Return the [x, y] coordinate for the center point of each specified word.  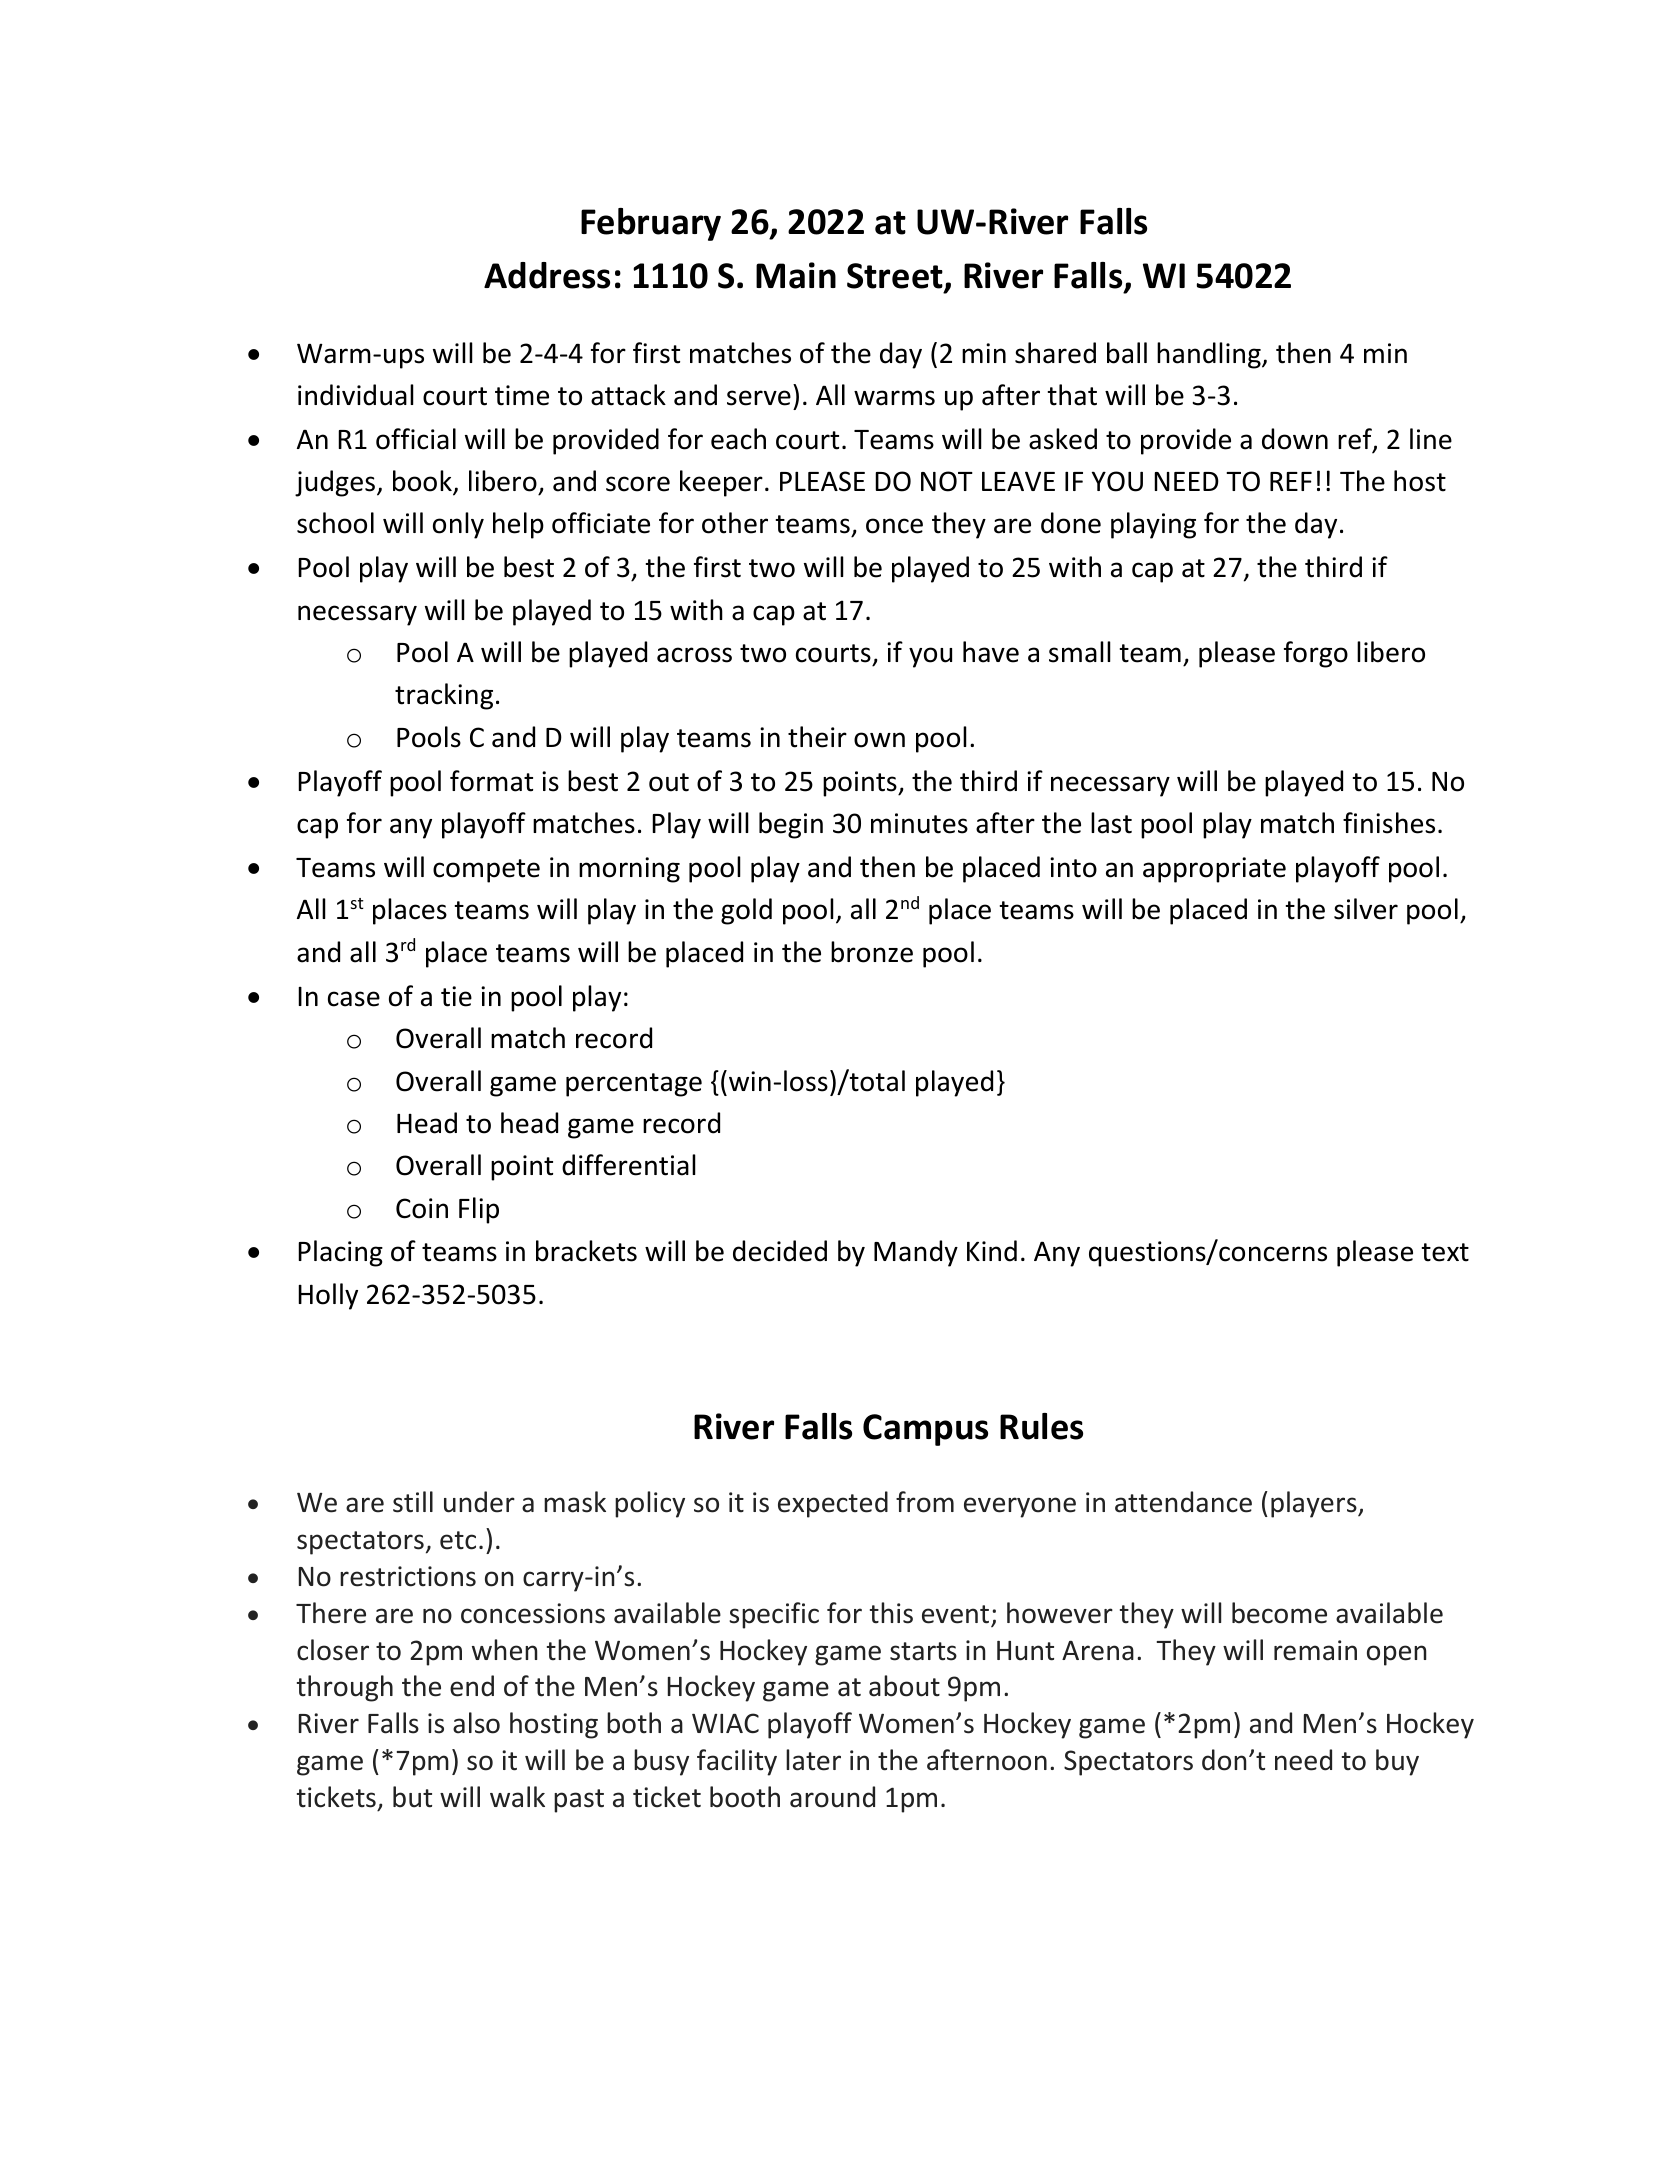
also [476, 1723]
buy [1397, 1762]
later [813, 1760]
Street [896, 277]
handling [1210, 355]
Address [547, 275]
